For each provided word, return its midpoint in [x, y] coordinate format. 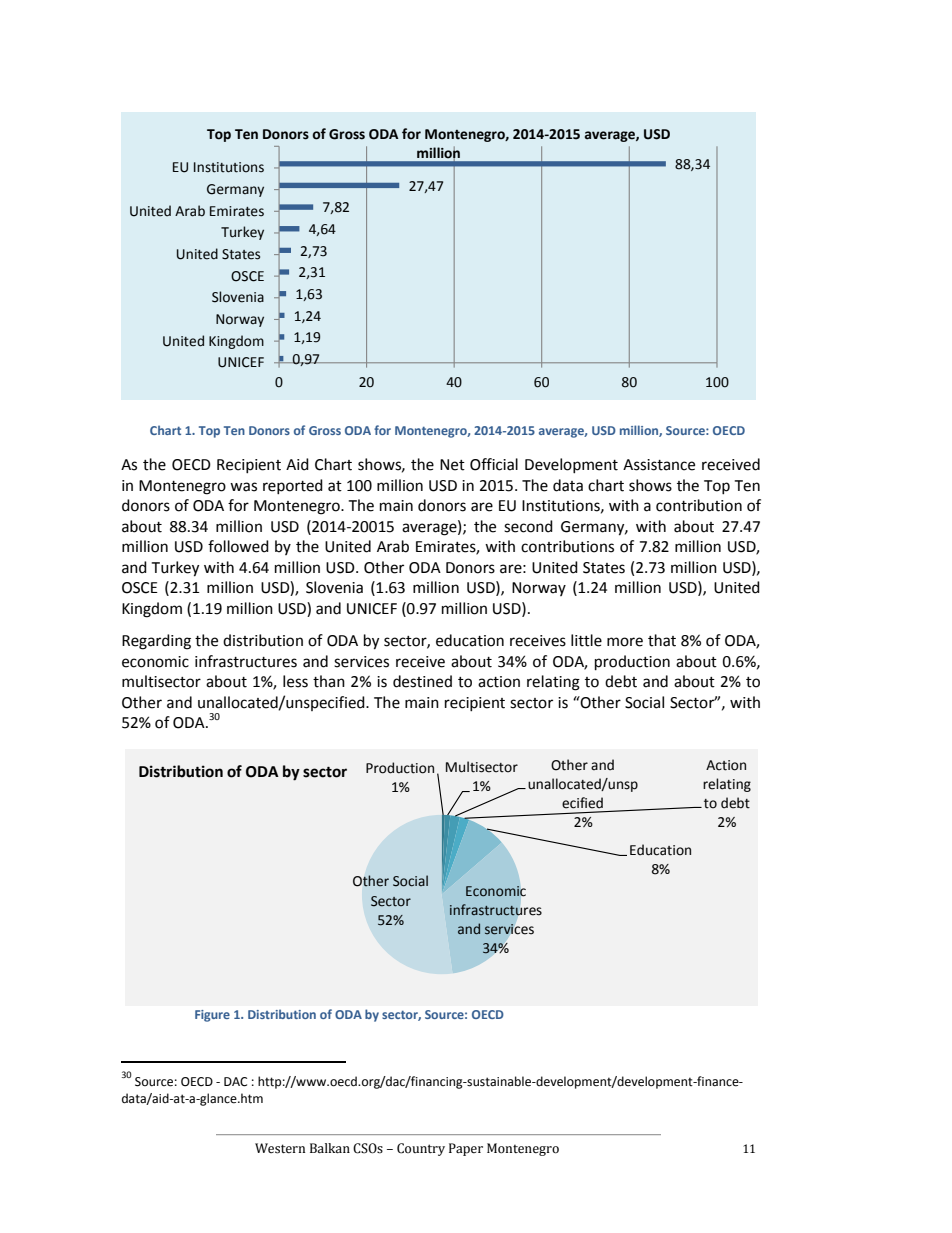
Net [452, 465]
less [295, 681]
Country [421, 1149]
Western [280, 1148]
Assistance [659, 465]
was [243, 487]
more [625, 642]
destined [422, 681]
